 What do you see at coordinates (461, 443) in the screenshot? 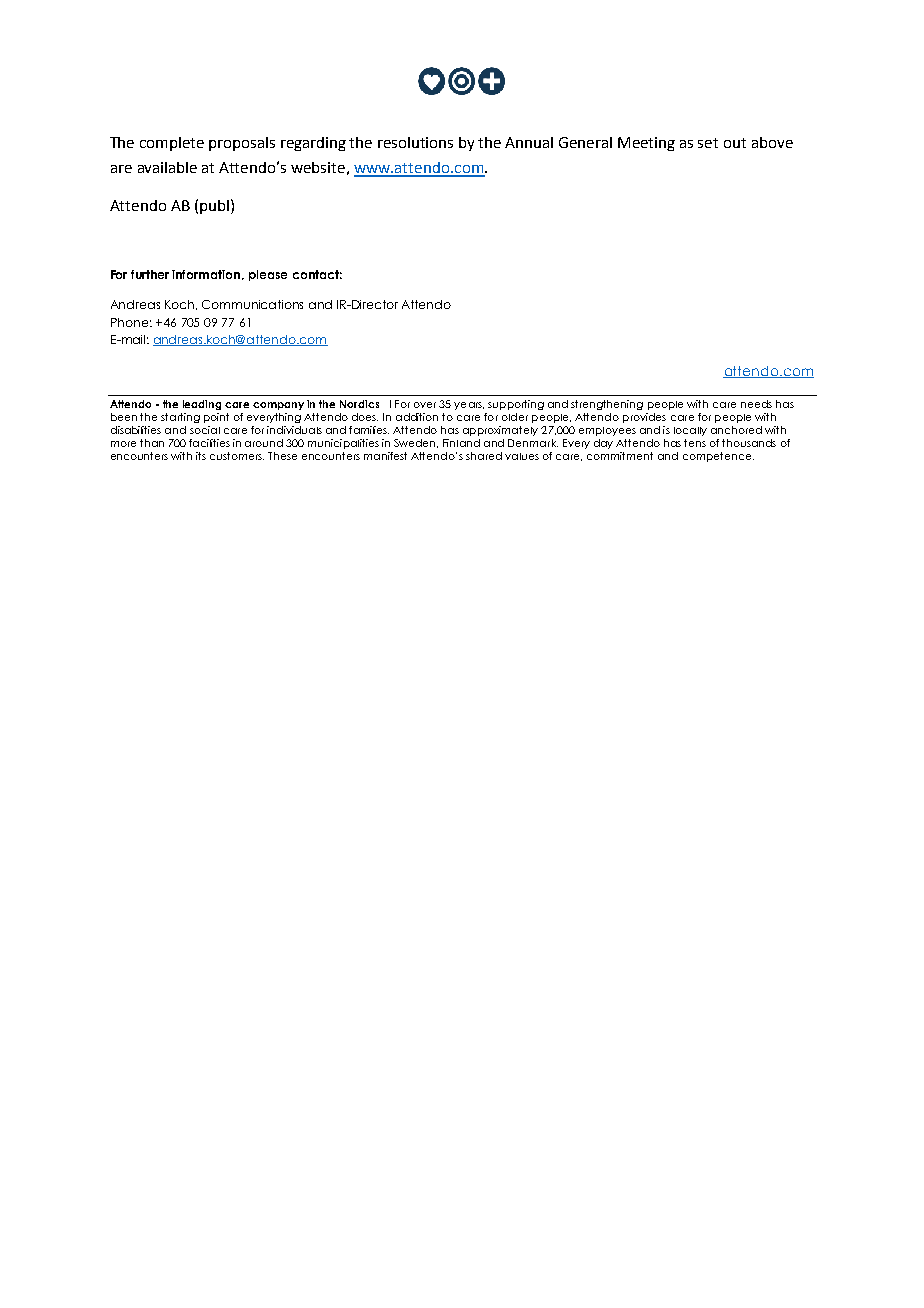
I see `Finland` at bounding box center [461, 443].
